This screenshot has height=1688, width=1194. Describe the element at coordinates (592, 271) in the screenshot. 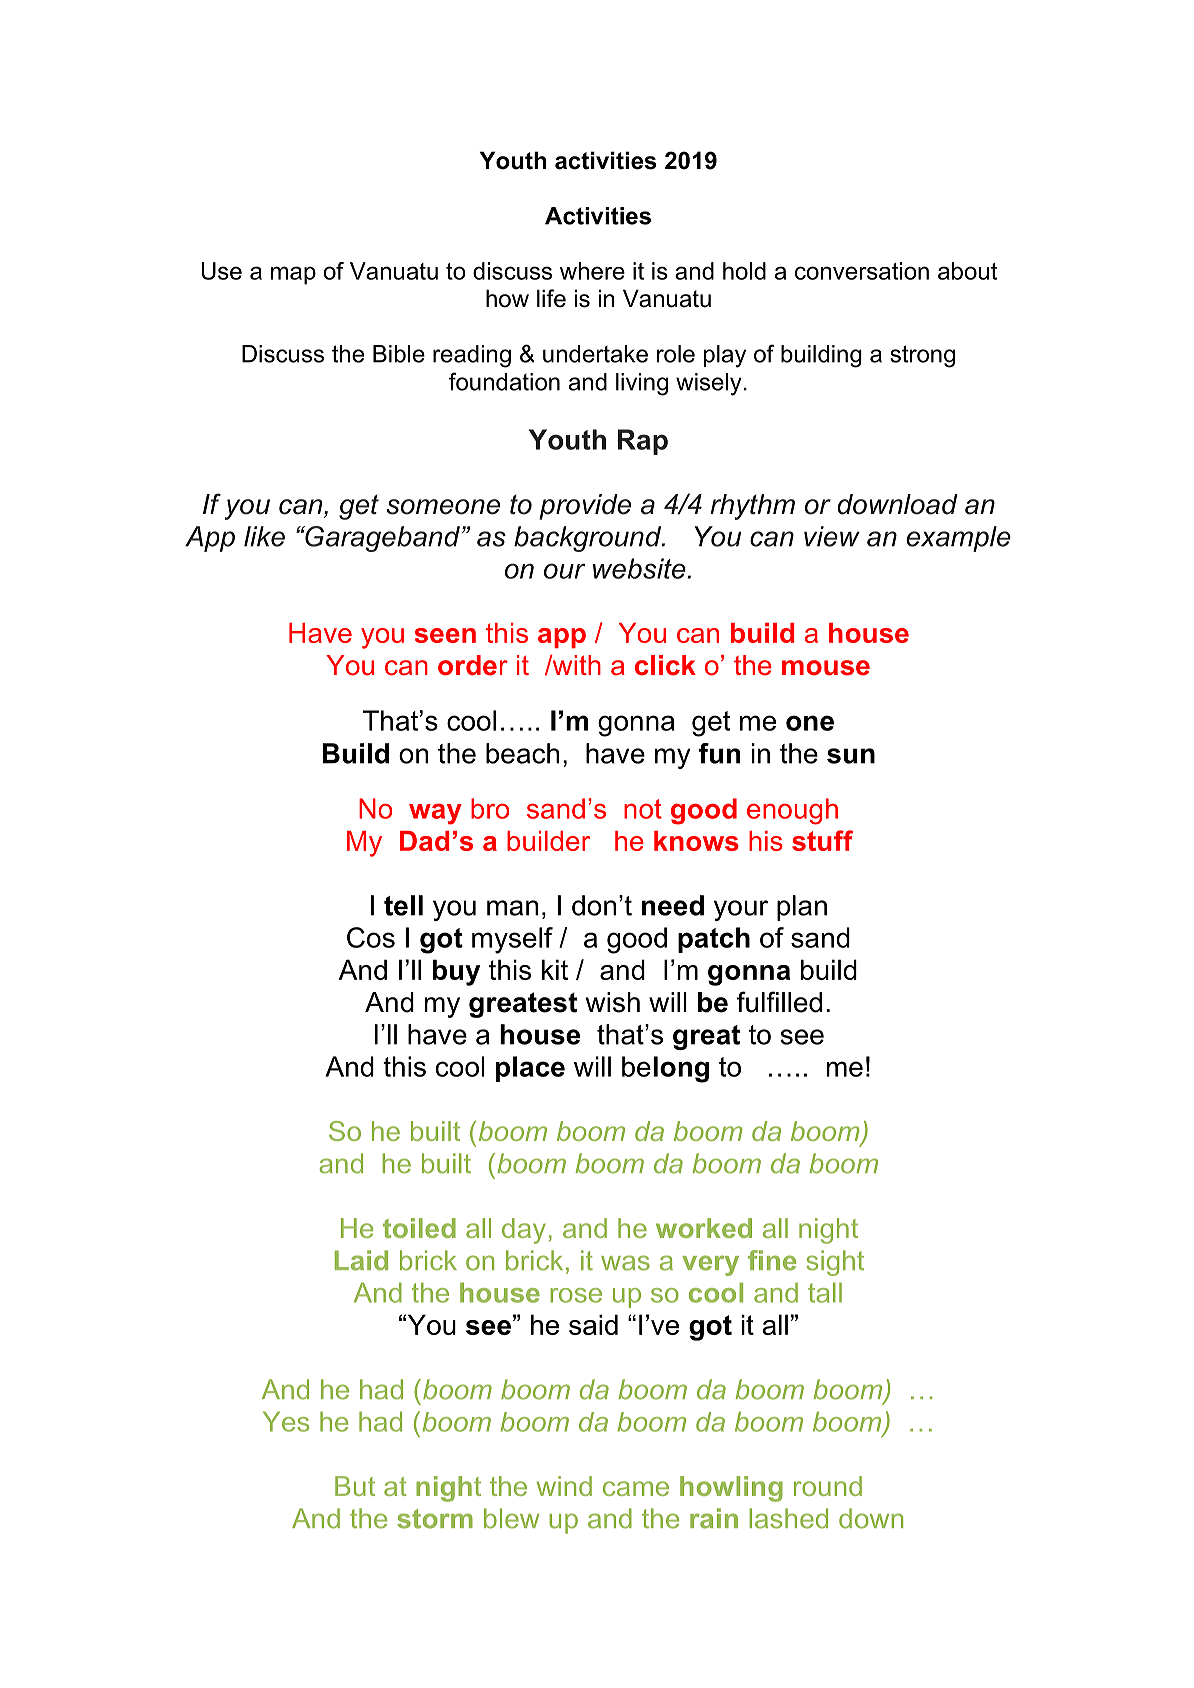

I see `where` at that location.
